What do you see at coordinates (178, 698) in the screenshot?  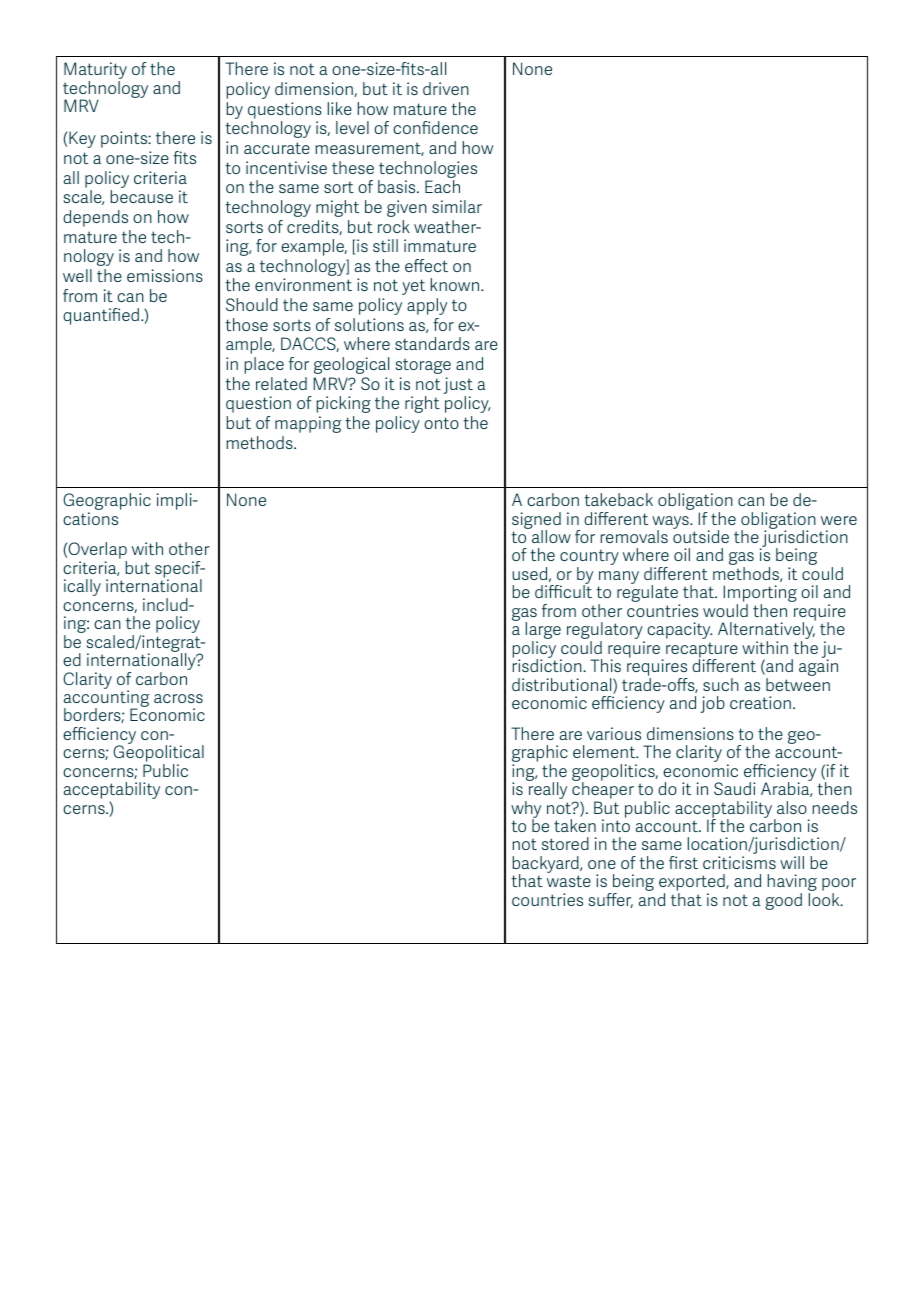 I see `across` at bounding box center [178, 698].
